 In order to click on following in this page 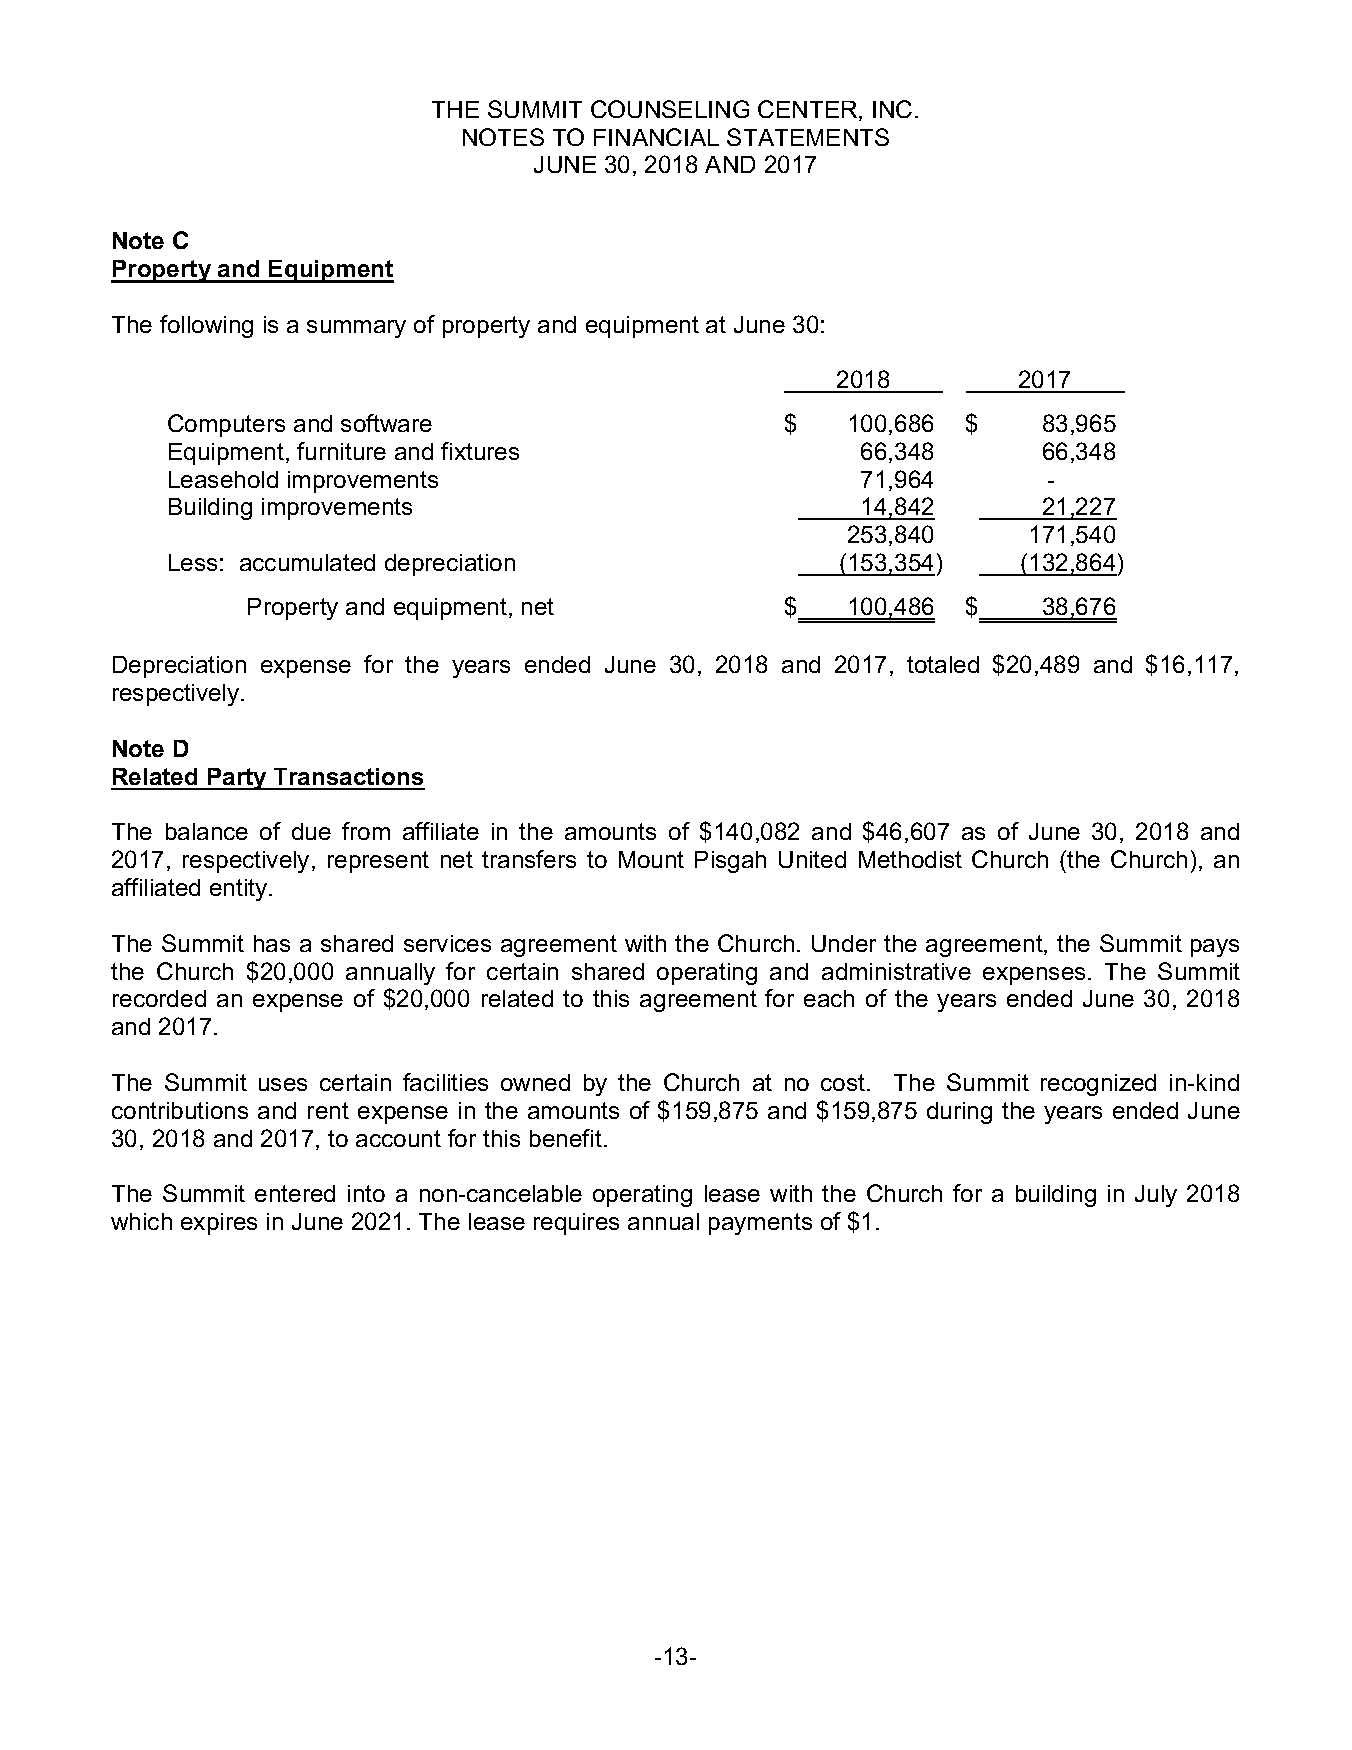, I will do `click(206, 326)`.
